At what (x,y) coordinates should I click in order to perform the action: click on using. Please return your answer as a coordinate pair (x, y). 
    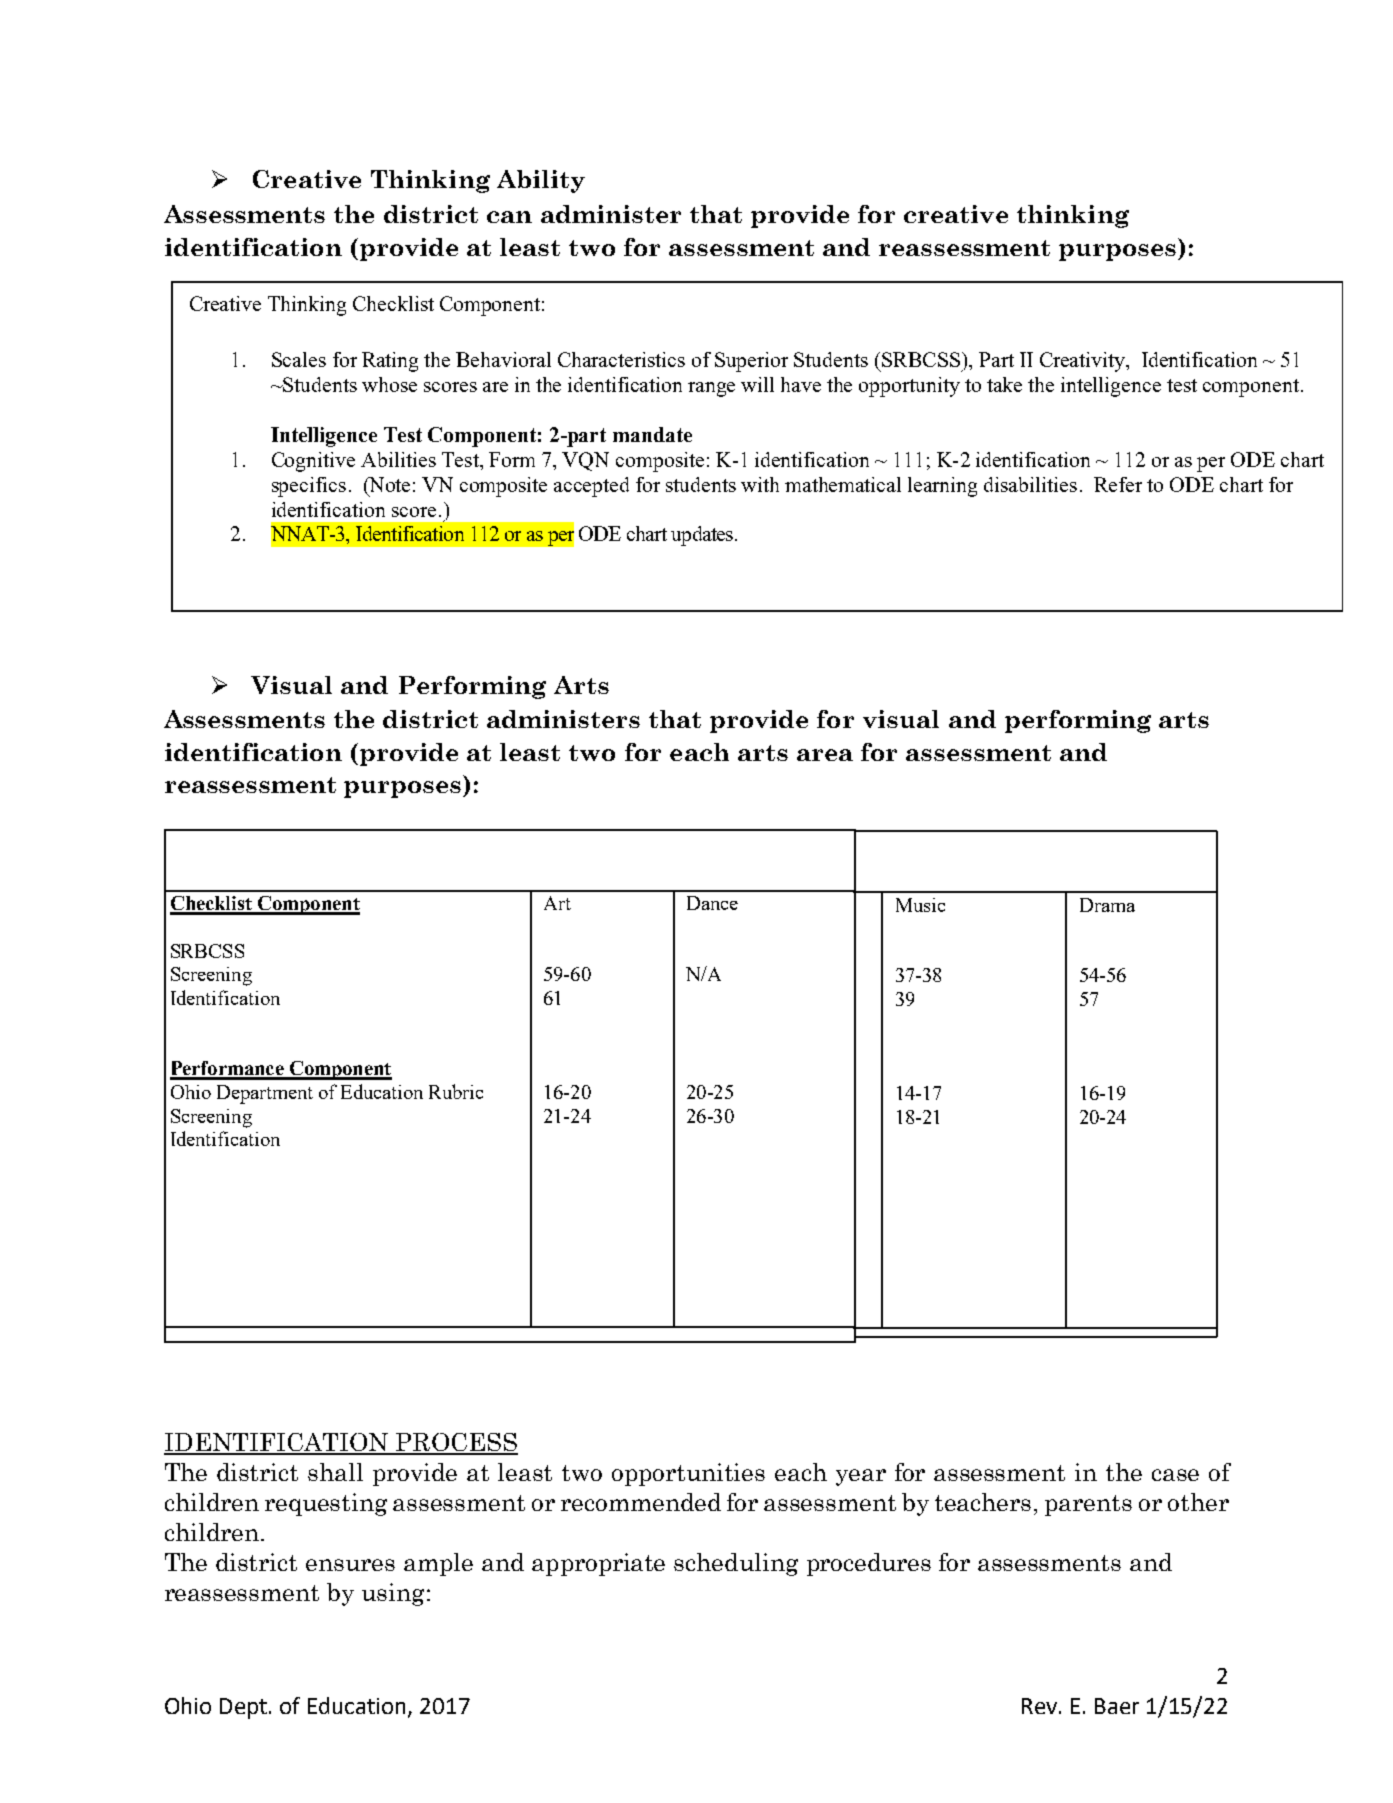
    Looking at the image, I should click on (393, 1594).
